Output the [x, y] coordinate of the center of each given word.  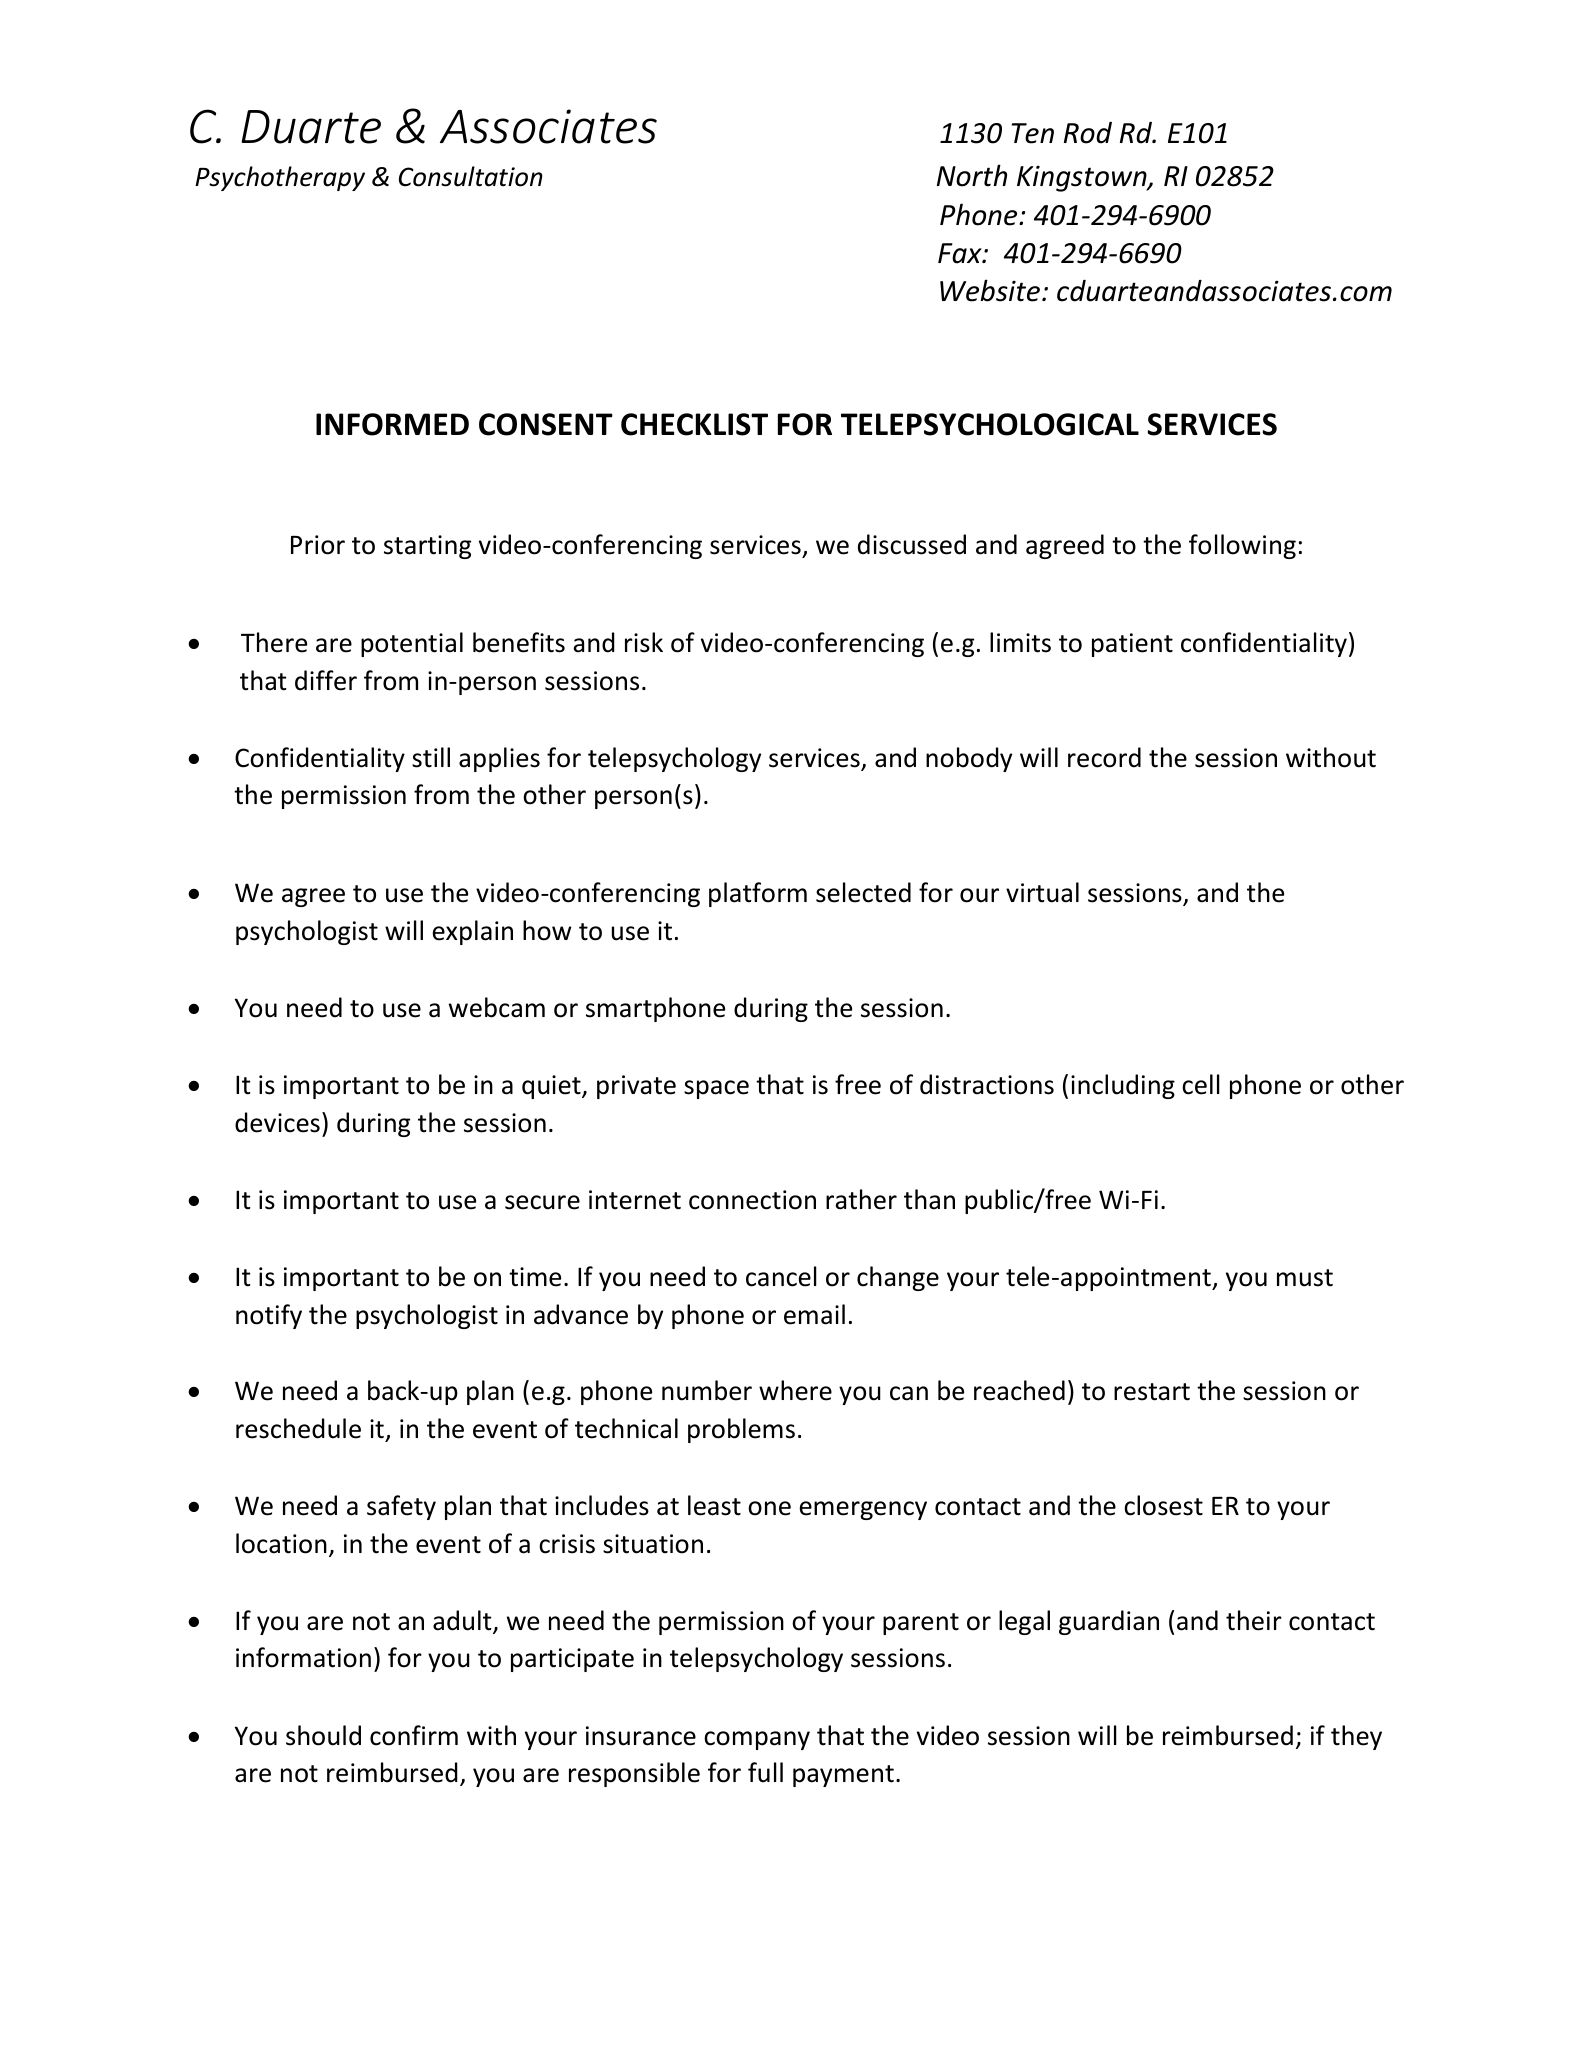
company [757, 1740]
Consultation [471, 176]
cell [1201, 1084]
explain [473, 932]
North [972, 175]
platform [758, 894]
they [1356, 1737]
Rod [1088, 133]
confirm [414, 1735]
